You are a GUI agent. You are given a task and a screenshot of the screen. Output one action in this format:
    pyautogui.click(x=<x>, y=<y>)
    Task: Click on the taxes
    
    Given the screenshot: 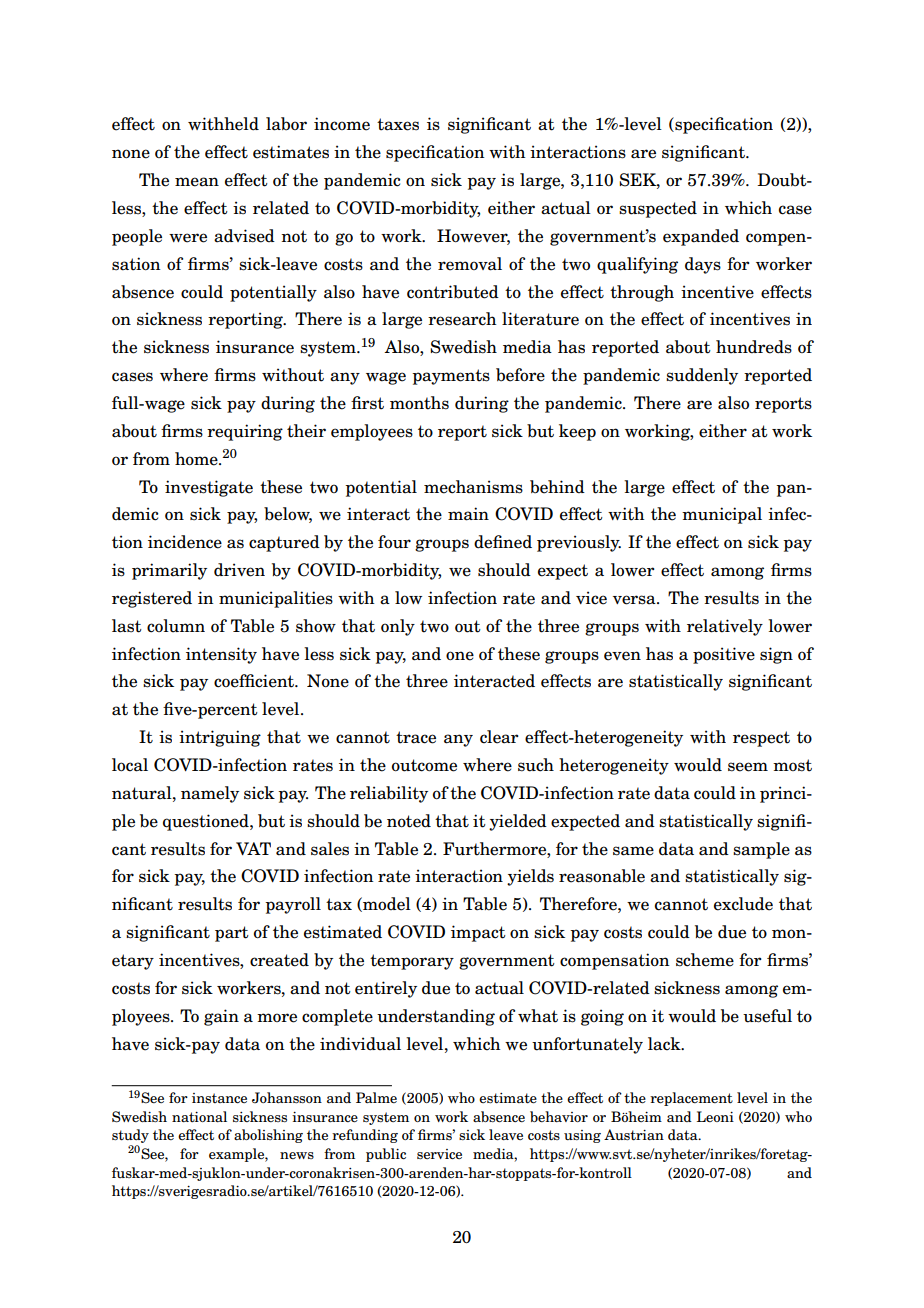 What is the action you would take?
    pyautogui.click(x=398, y=124)
